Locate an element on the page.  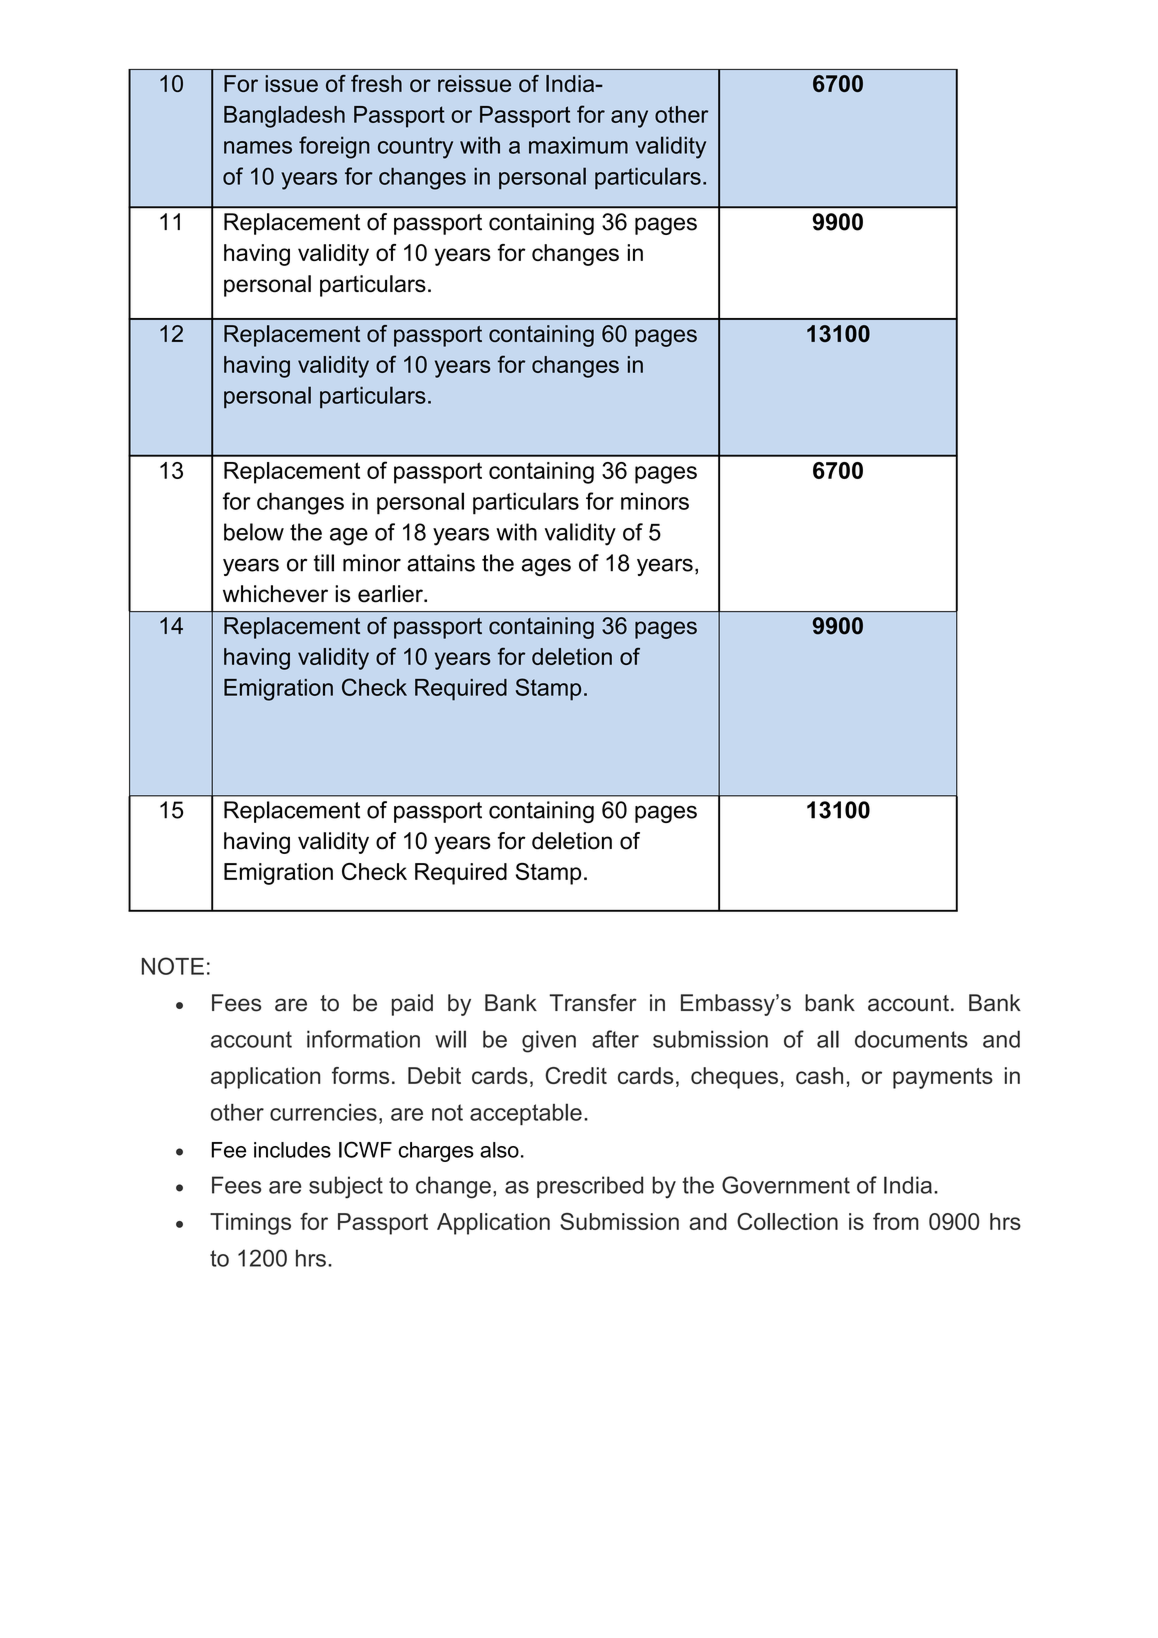
names is located at coordinates (258, 147).
